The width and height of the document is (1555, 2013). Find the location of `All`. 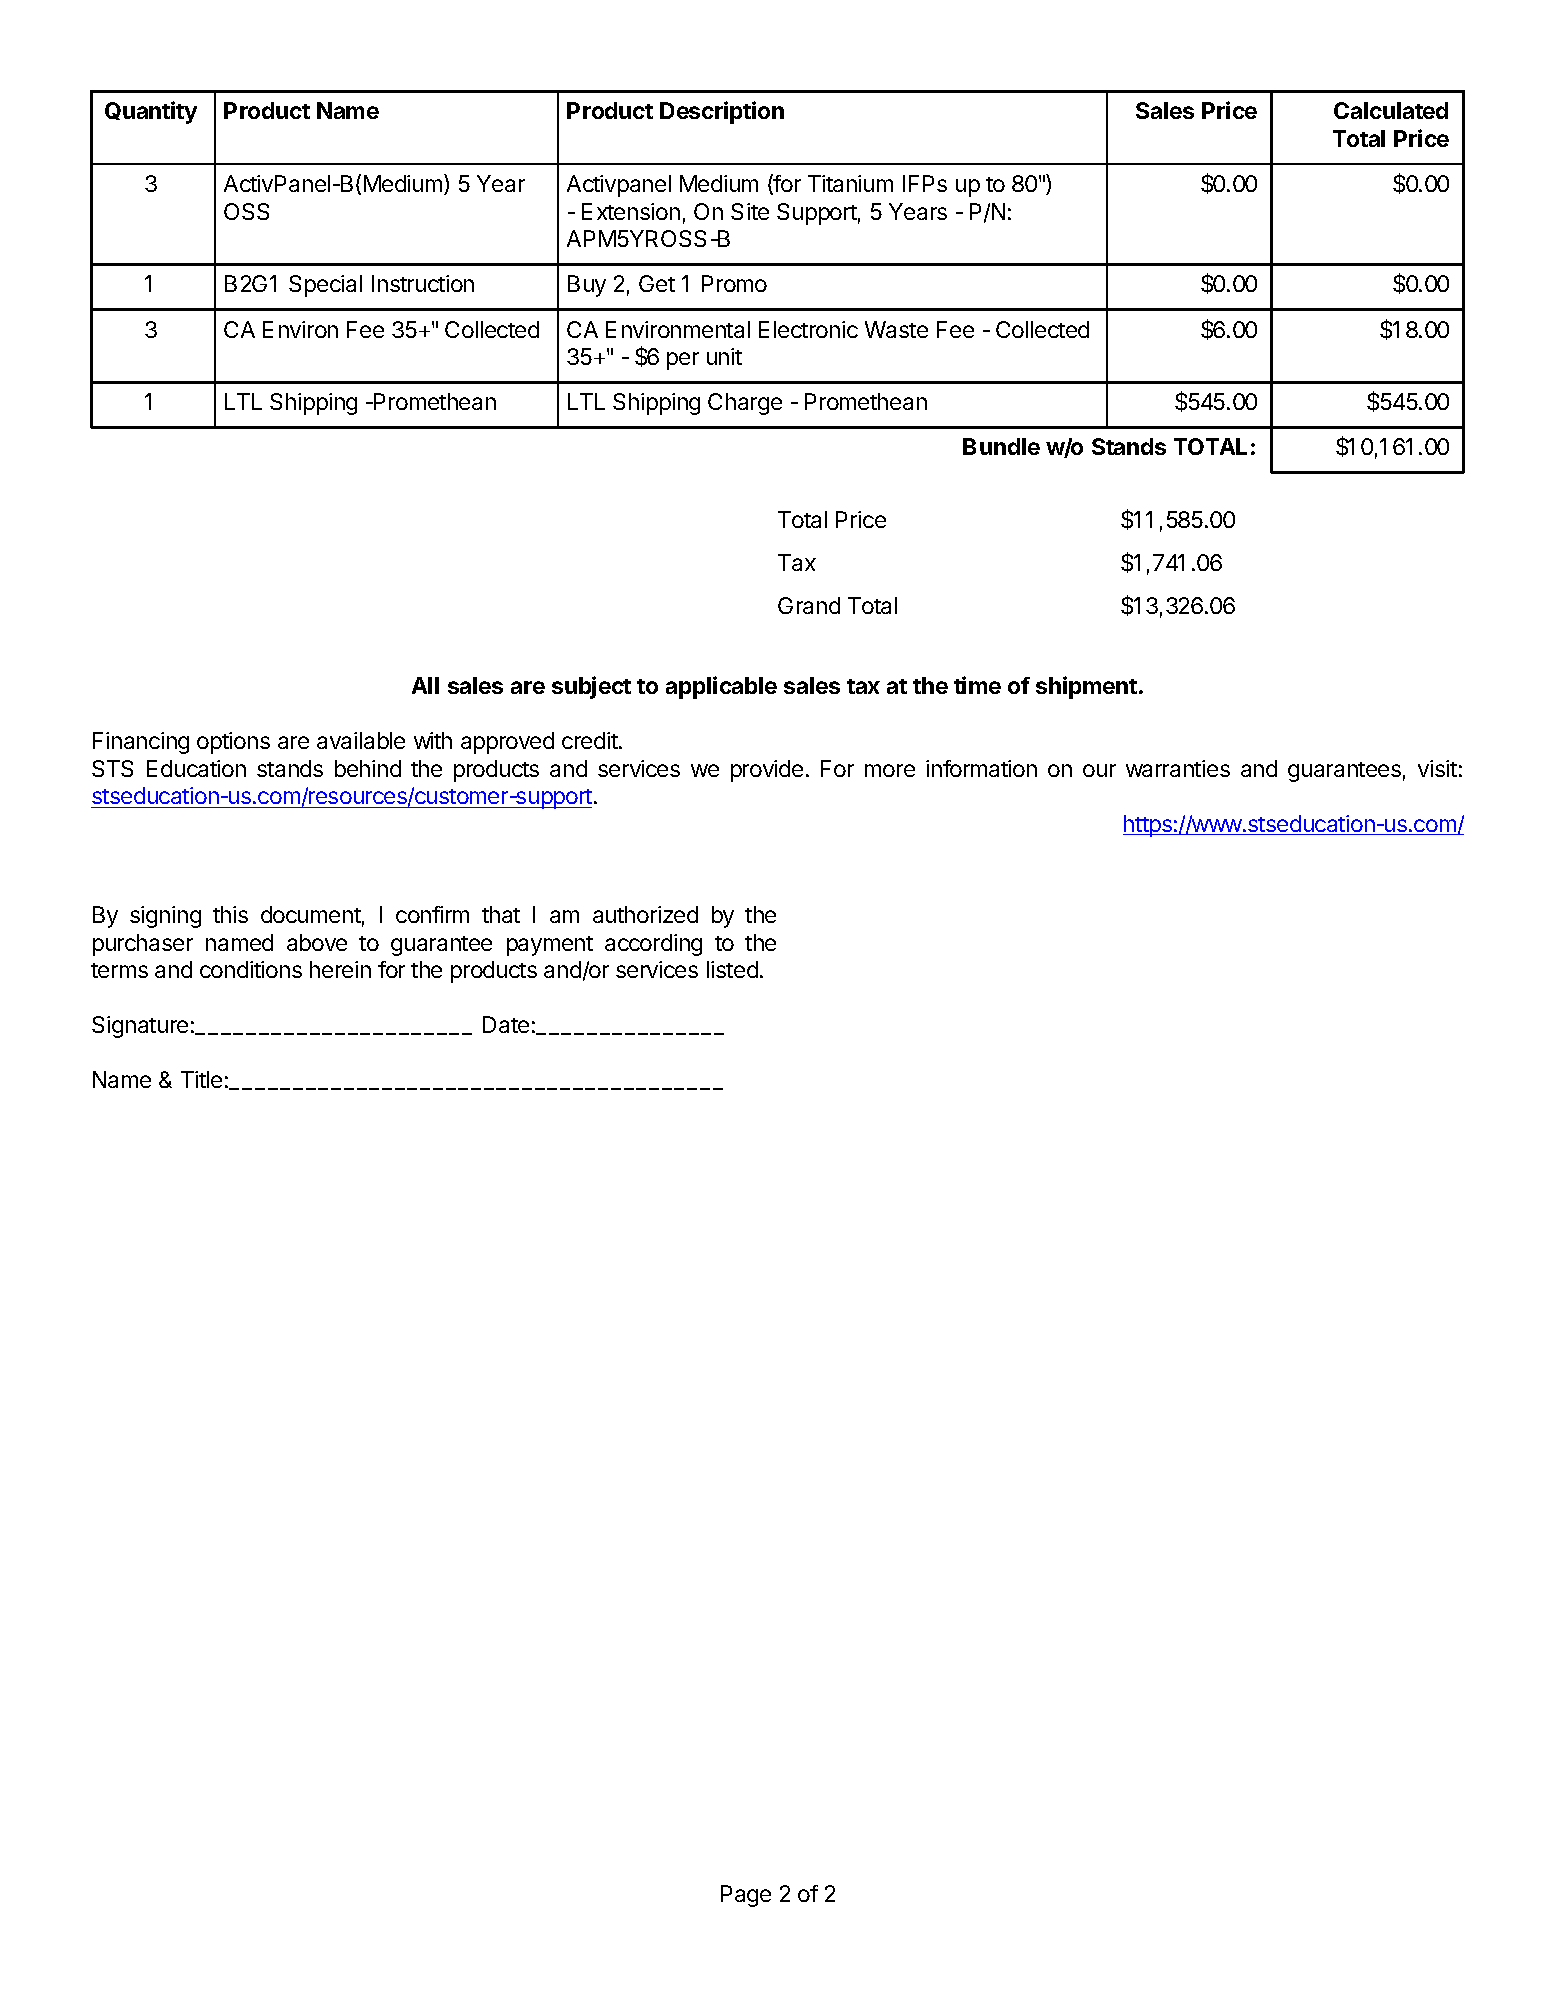

All is located at coordinates (425, 685).
